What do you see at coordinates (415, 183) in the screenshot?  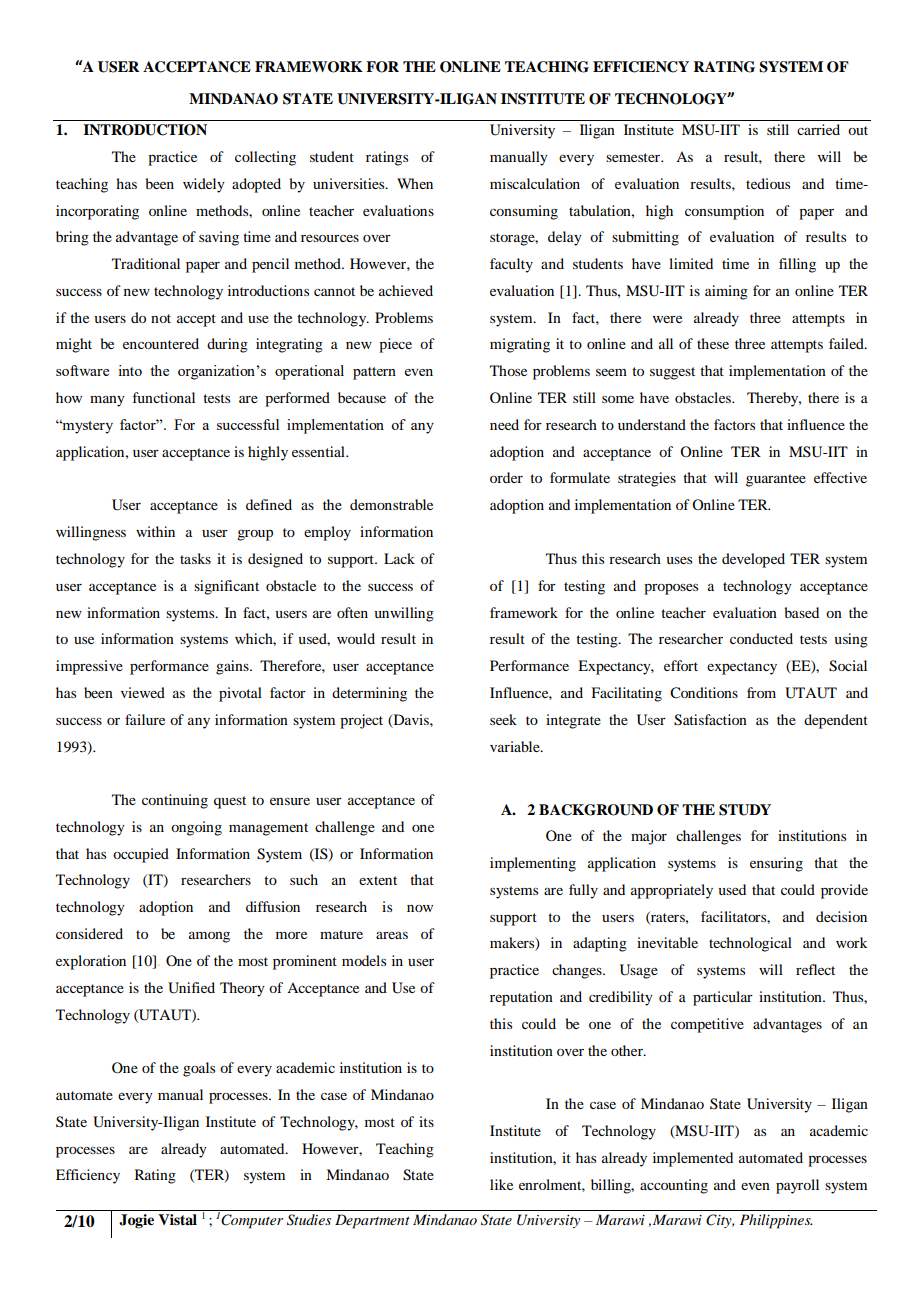 I see `When` at bounding box center [415, 183].
